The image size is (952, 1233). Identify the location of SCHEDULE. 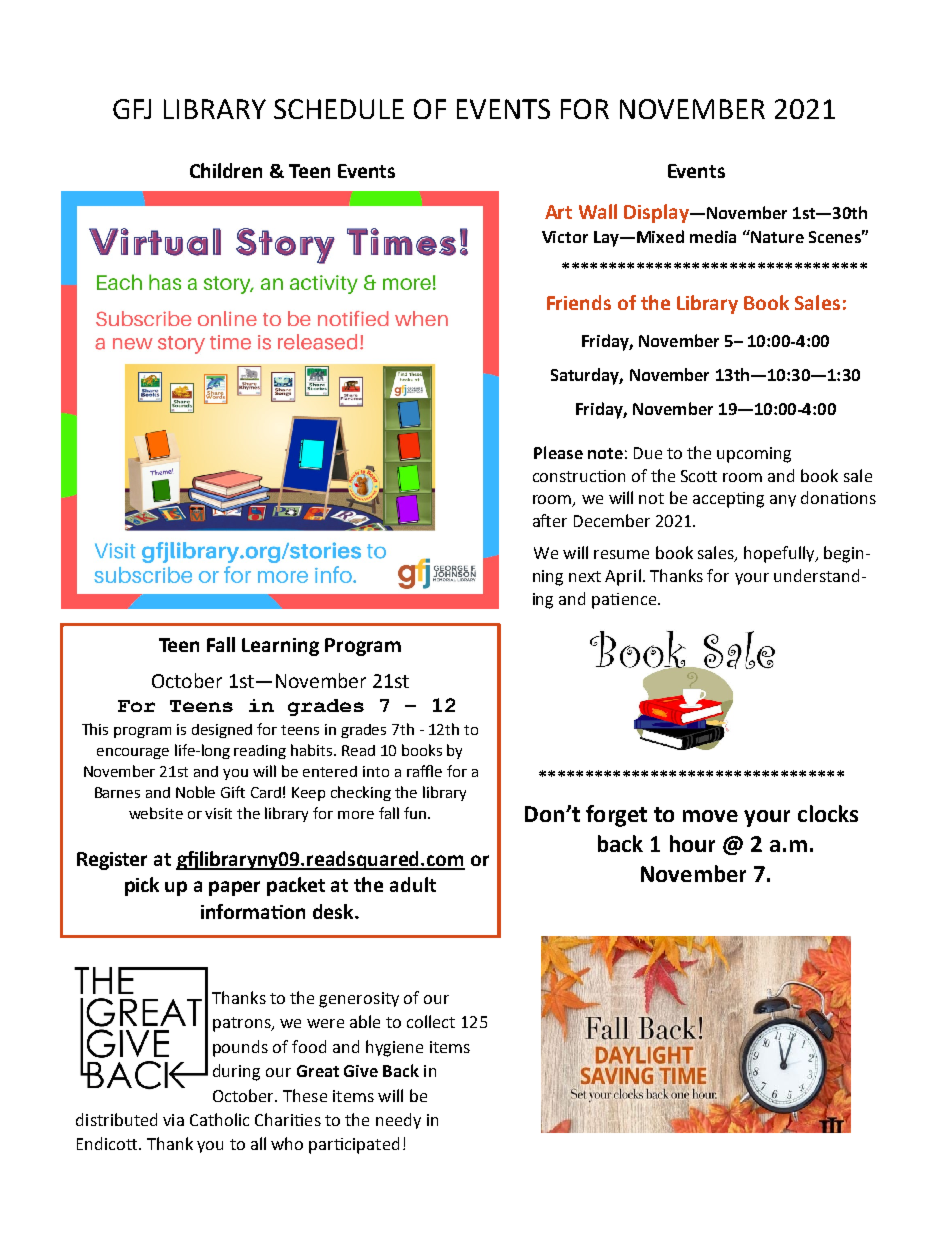
(339, 109).
